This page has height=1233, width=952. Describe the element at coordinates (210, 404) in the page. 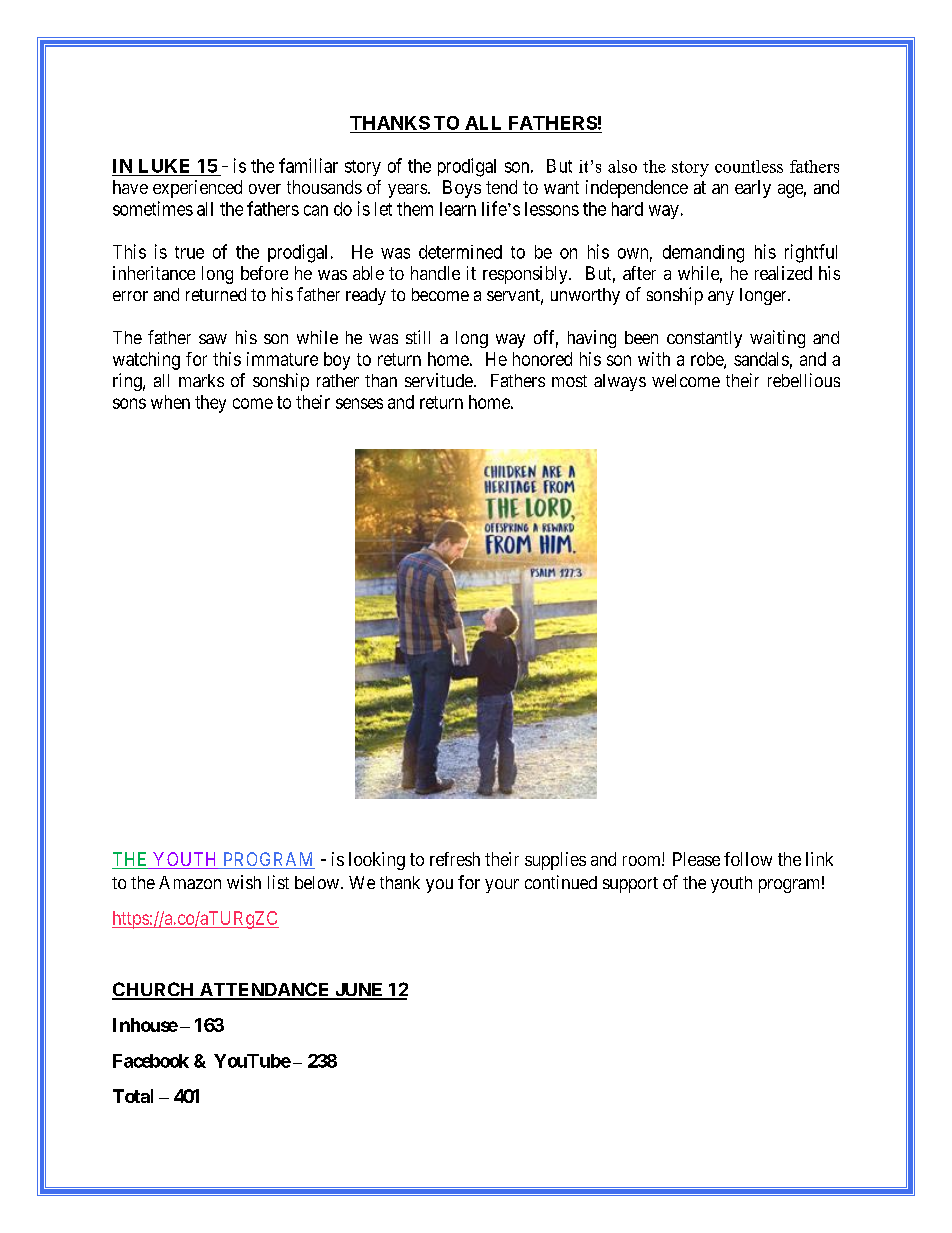

I see `they` at that location.
